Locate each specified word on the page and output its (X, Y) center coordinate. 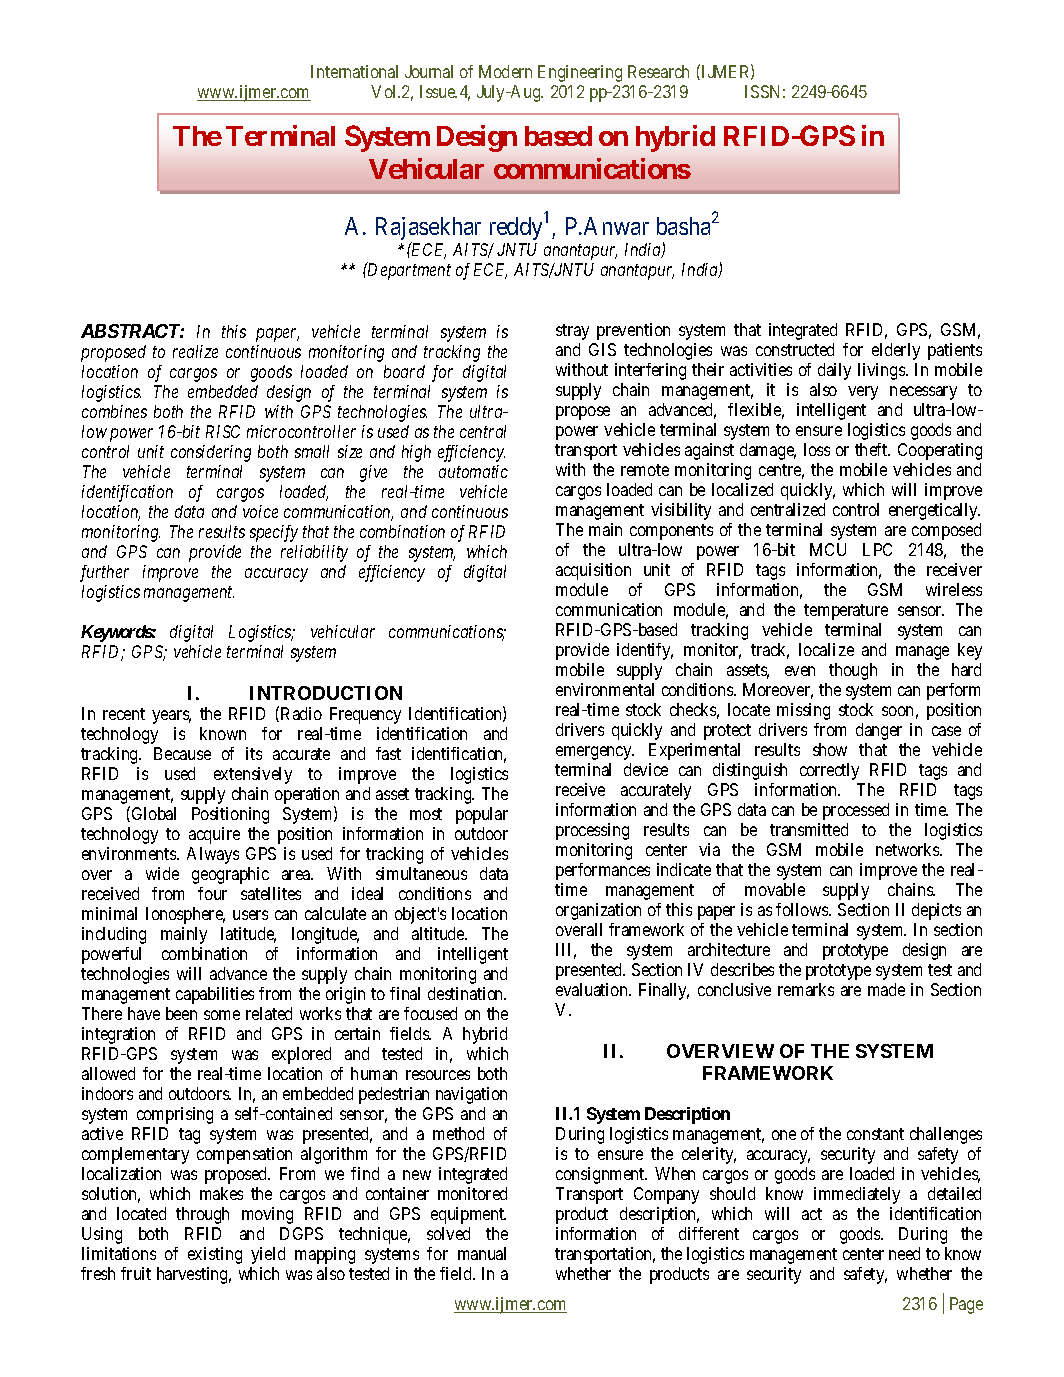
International (354, 71)
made (886, 989)
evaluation (593, 989)
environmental (605, 689)
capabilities (215, 995)
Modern (505, 71)
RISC (223, 431)
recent (124, 714)
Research (658, 71)
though (853, 671)
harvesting (194, 1275)
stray (572, 332)
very (863, 393)
